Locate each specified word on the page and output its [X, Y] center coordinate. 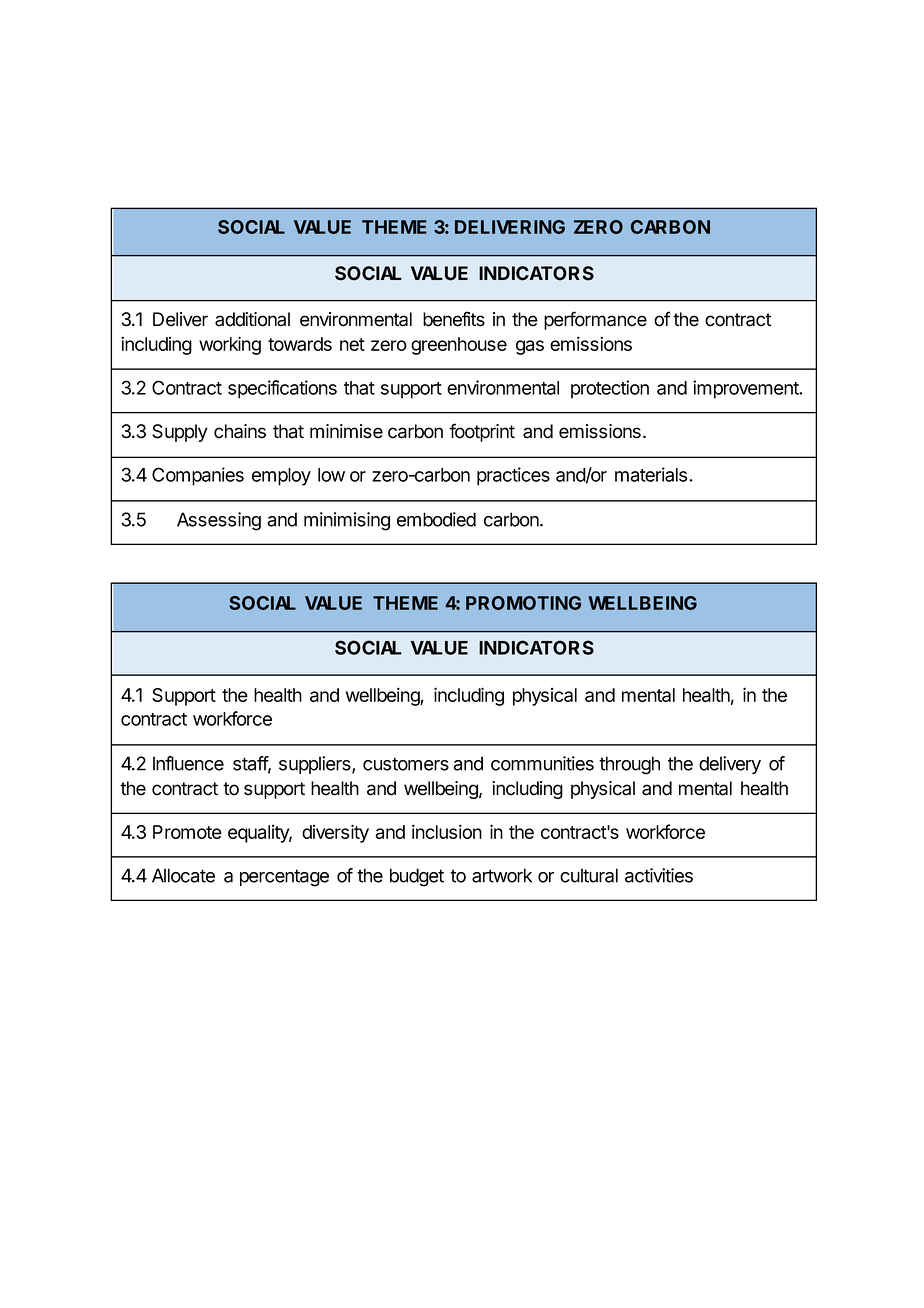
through [629, 765]
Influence [188, 763]
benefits [454, 319]
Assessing [219, 521]
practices [513, 476]
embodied [436, 519]
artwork [502, 875]
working [230, 345]
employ [281, 477]
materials [652, 474]
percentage [284, 878]
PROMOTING [523, 603]
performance [595, 320]
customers [406, 764]
